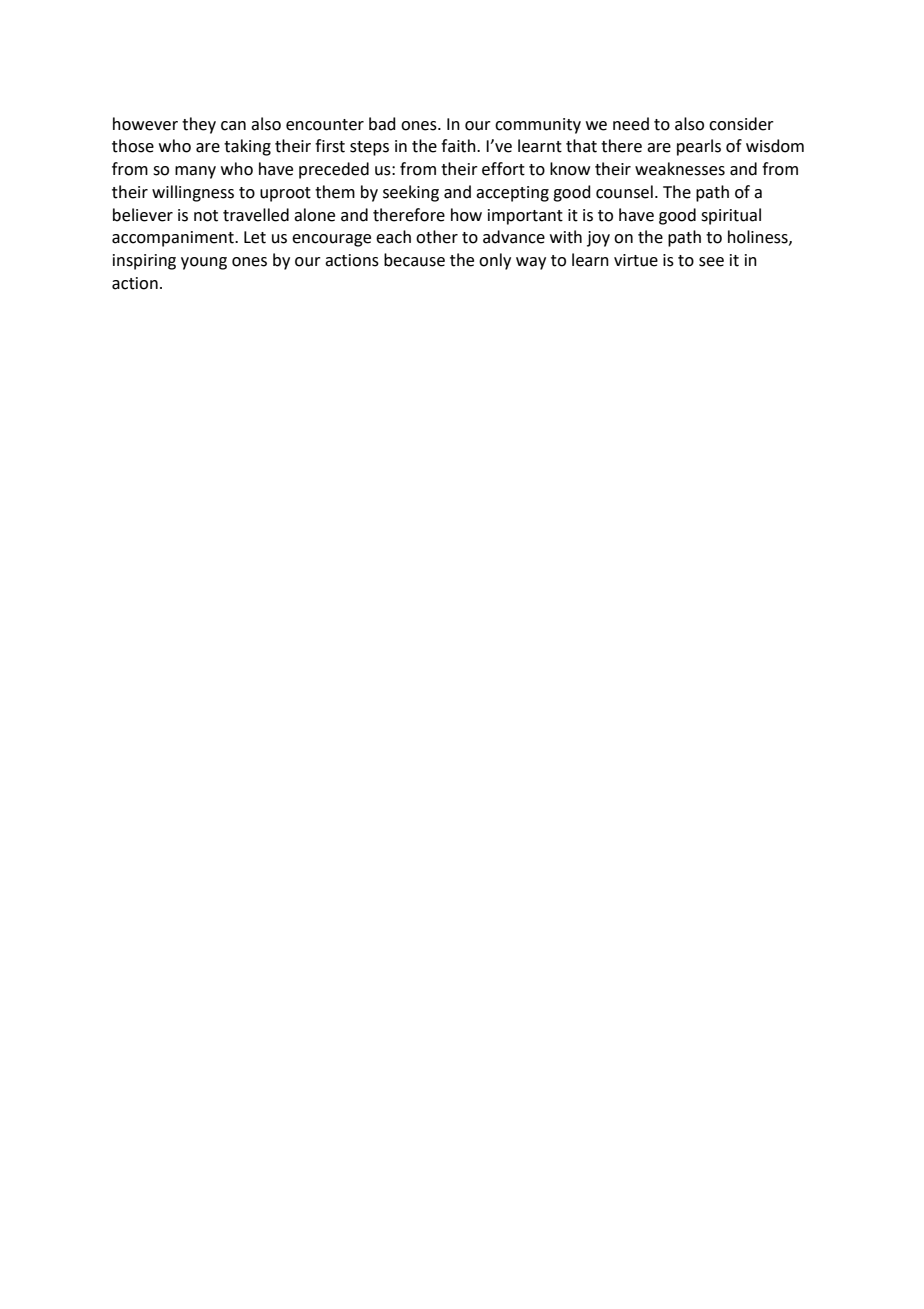 The width and height of the image is (924, 1309). I want to click on effort, so click(503, 169).
